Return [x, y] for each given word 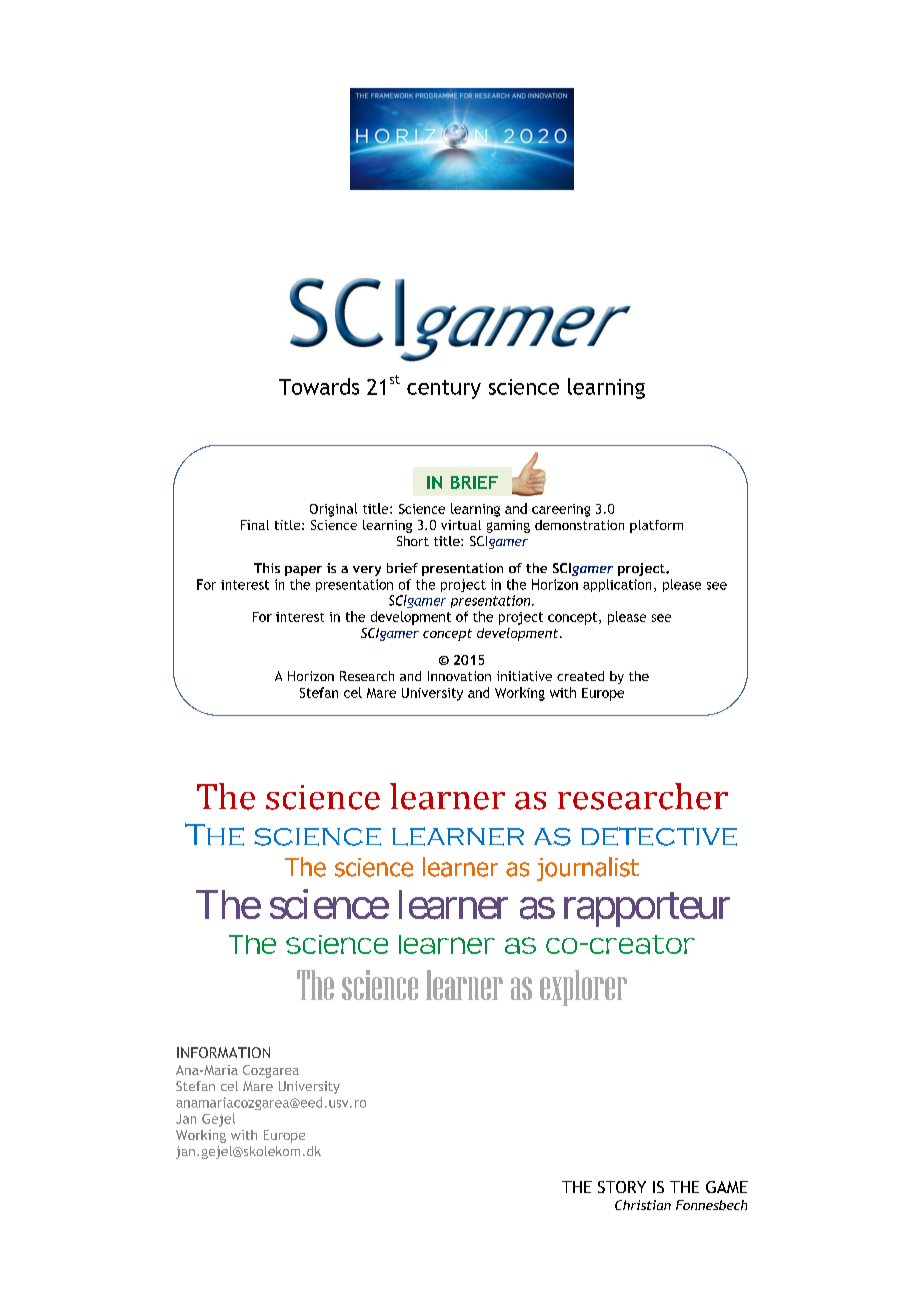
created [580, 676]
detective [659, 836]
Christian [643, 1205]
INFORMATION [223, 1052]
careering [561, 510]
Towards [319, 386]
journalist [588, 869]
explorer [583, 988]
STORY [622, 1187]
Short [413, 541]
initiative [524, 676]
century [444, 389]
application [617, 585]
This [267, 568]
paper [303, 571]
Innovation [459, 676]
